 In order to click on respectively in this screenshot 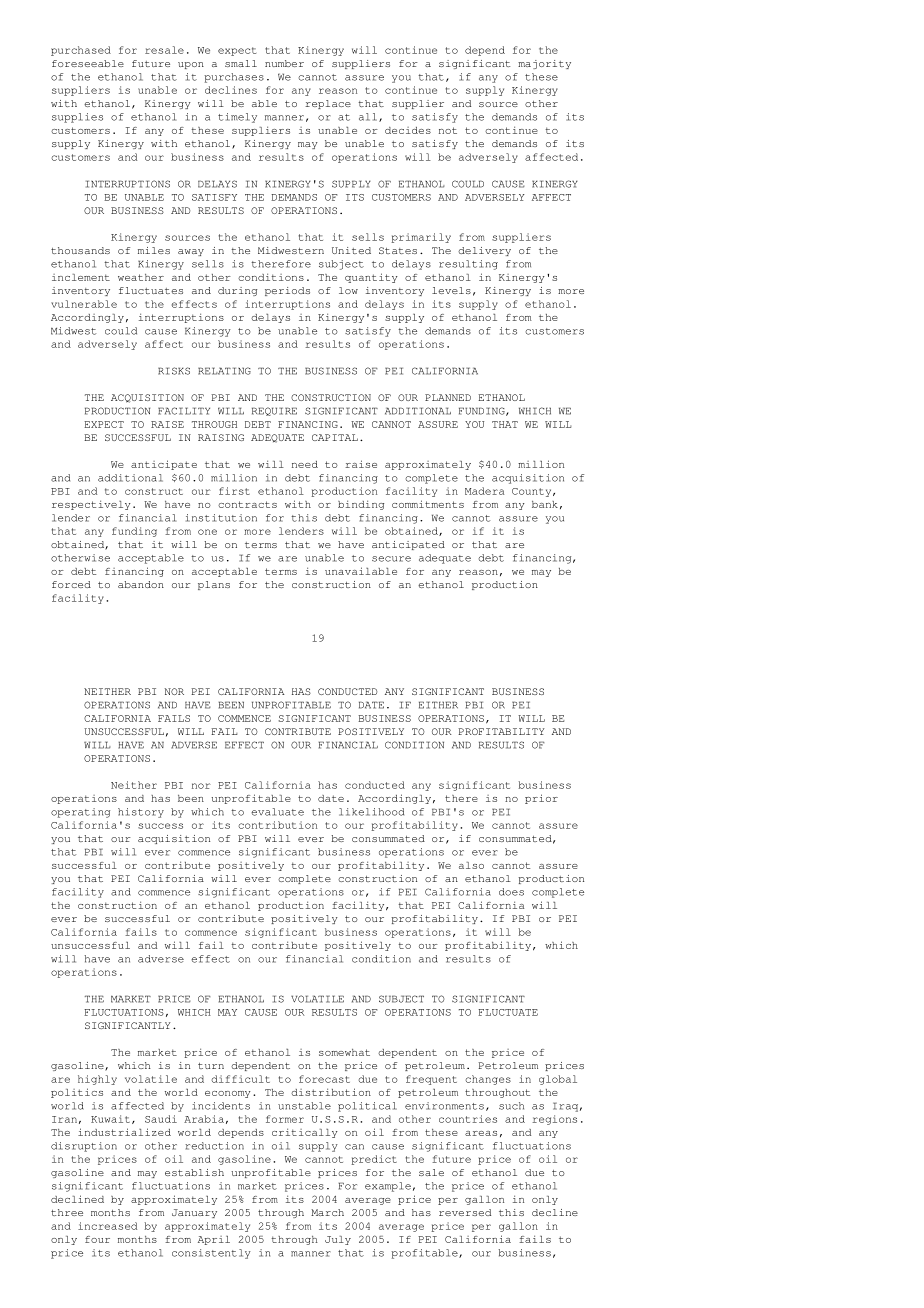, I will do `click(91, 505)`.
